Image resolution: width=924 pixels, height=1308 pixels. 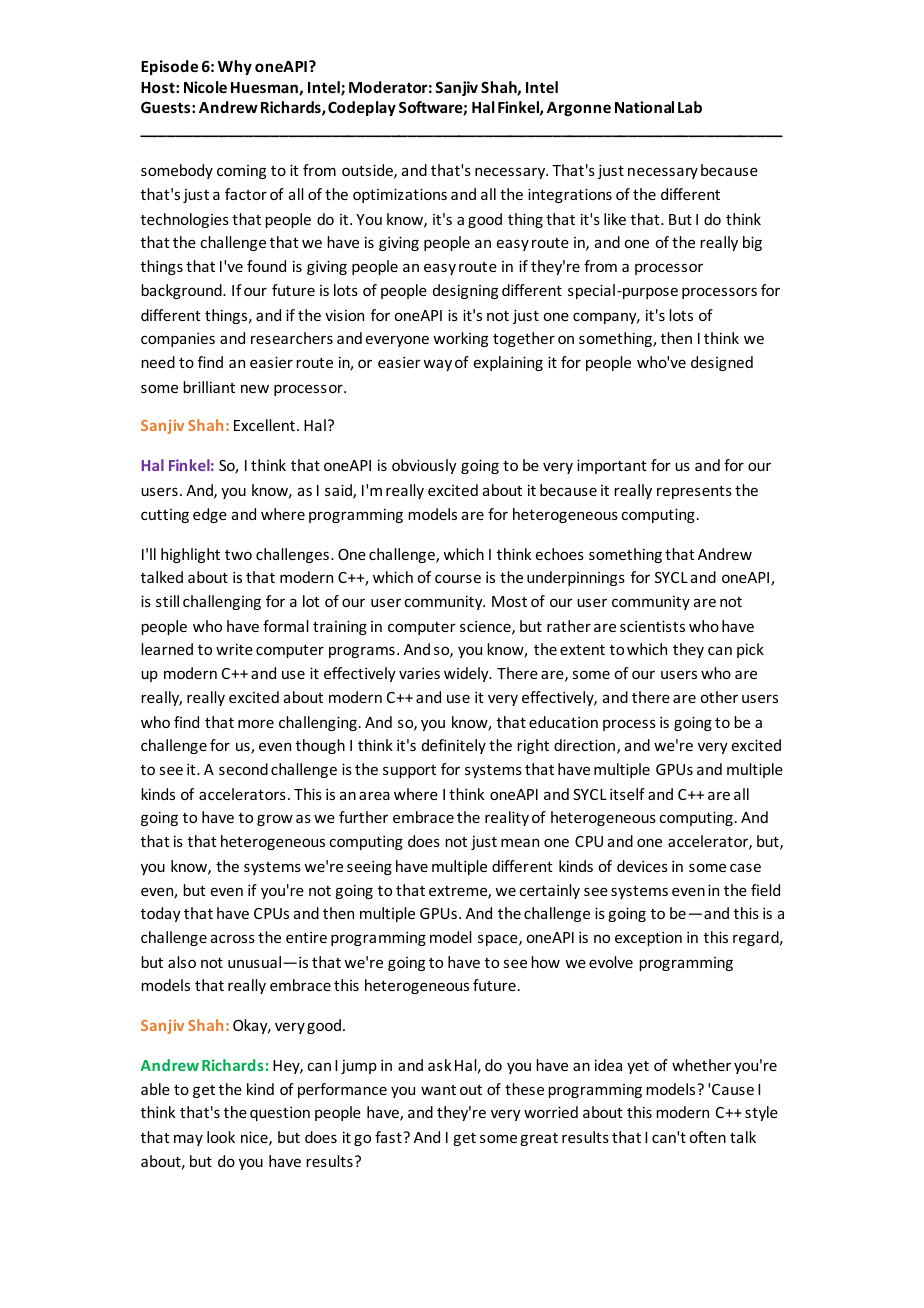 I want to click on definitely, so click(x=454, y=746).
